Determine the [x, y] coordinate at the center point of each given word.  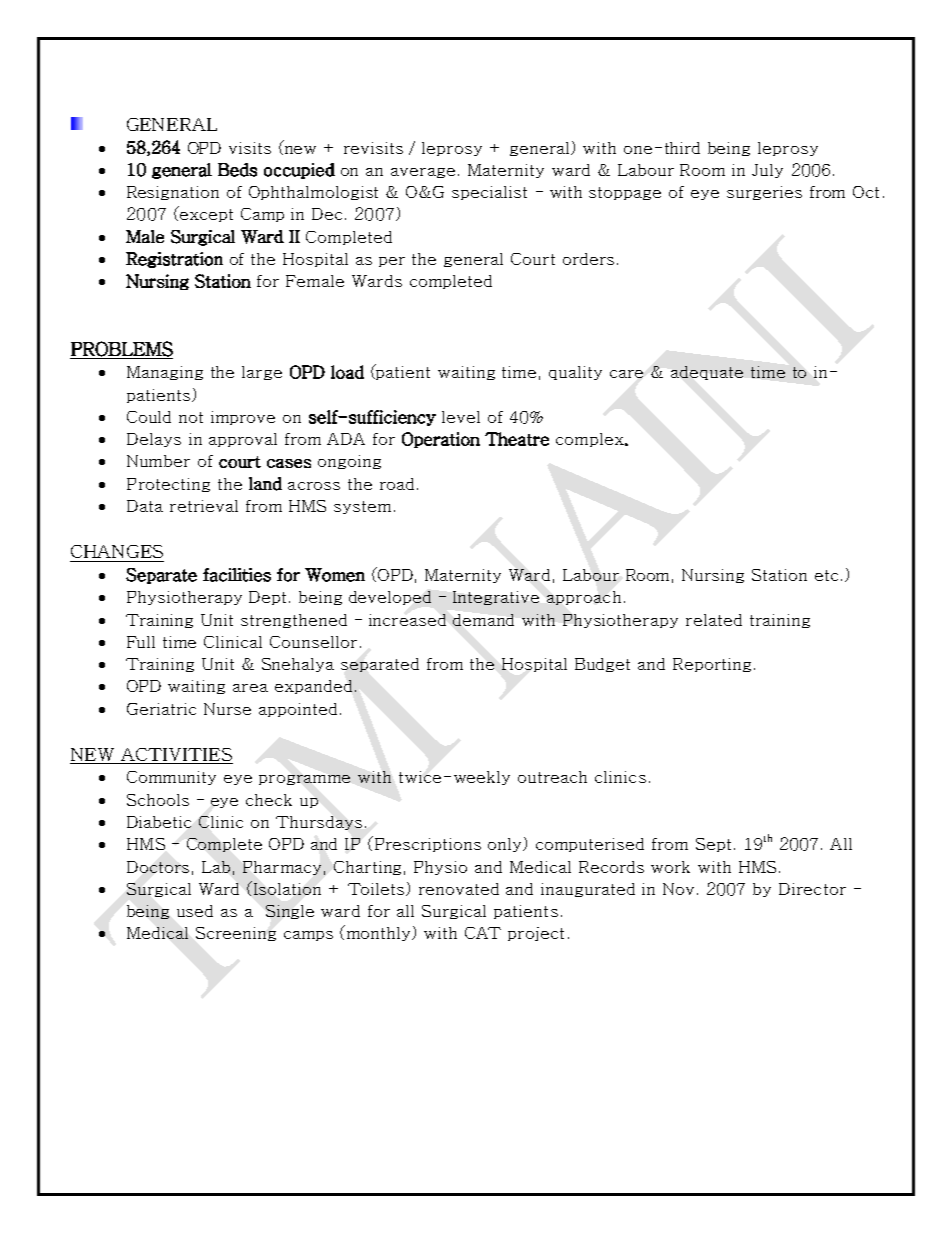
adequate [707, 373]
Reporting [712, 665]
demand [483, 620]
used [195, 911]
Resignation [173, 193]
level [461, 417]
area [250, 688]
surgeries [764, 193]
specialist [489, 193]
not [191, 417]
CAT [483, 933]
